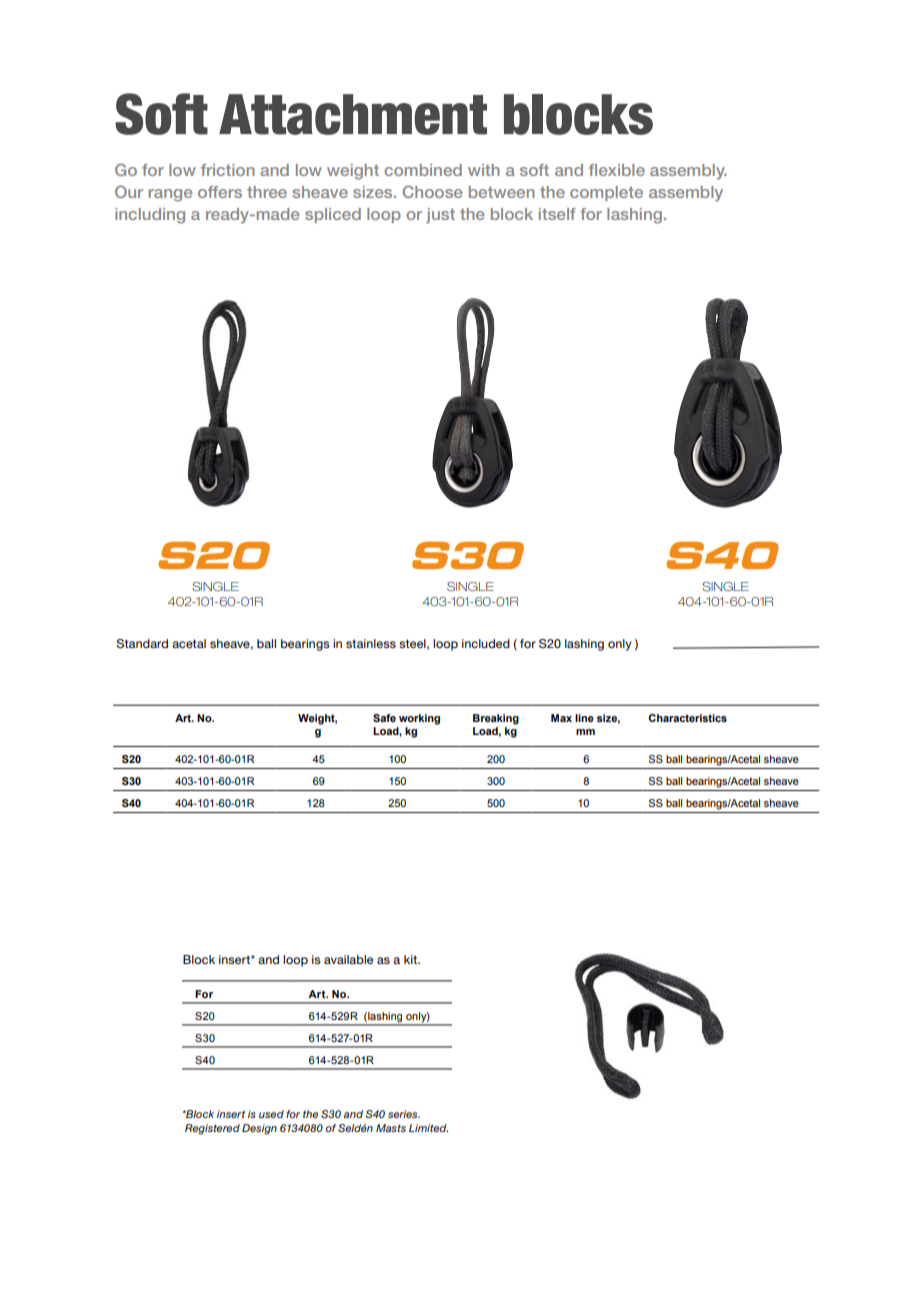 The height and width of the screenshot is (1308, 924). Describe the element at coordinates (617, 170) in the screenshot. I see `flexible` at that location.
